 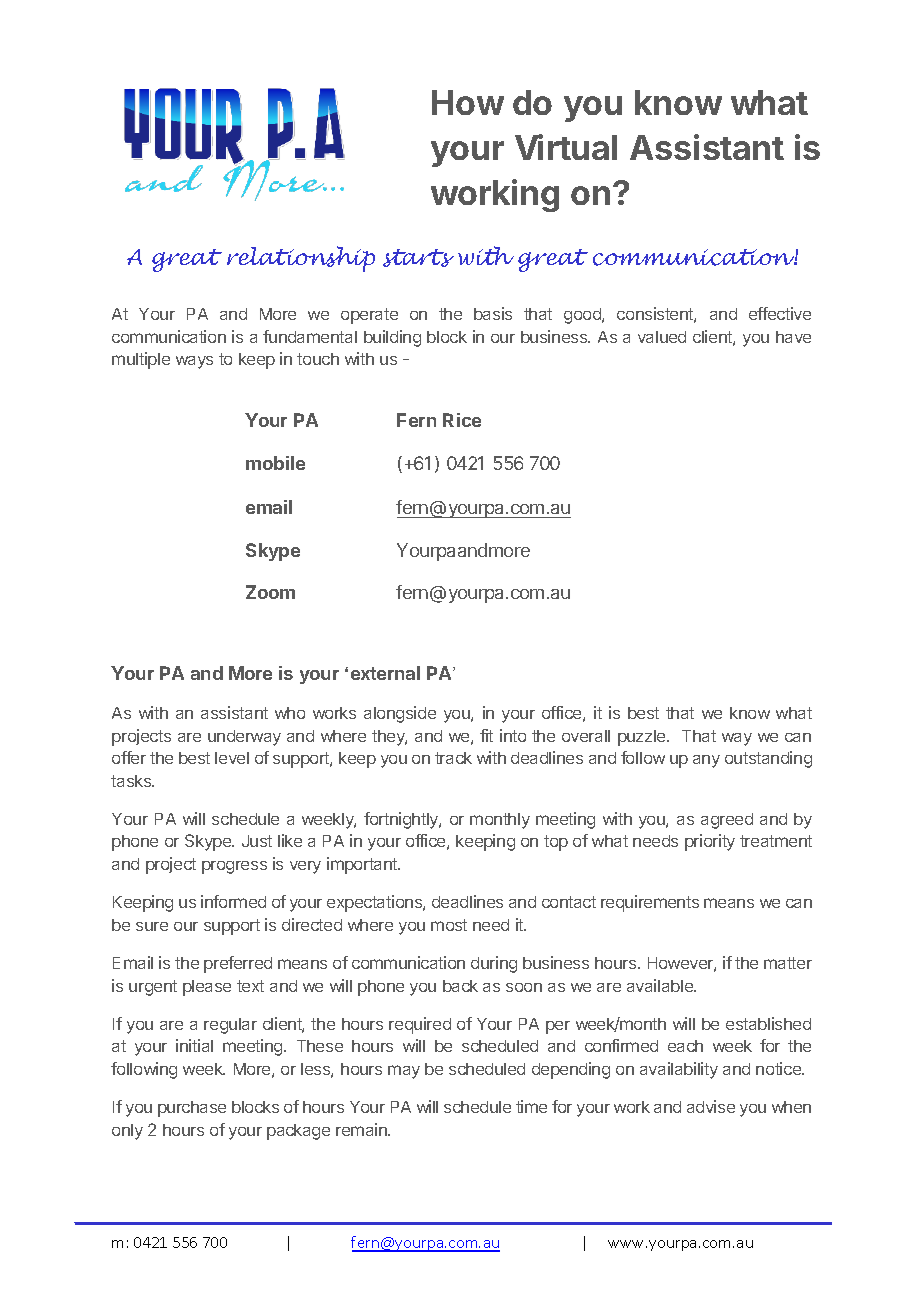 What do you see at coordinates (462, 420) in the screenshot?
I see `Rice` at bounding box center [462, 420].
